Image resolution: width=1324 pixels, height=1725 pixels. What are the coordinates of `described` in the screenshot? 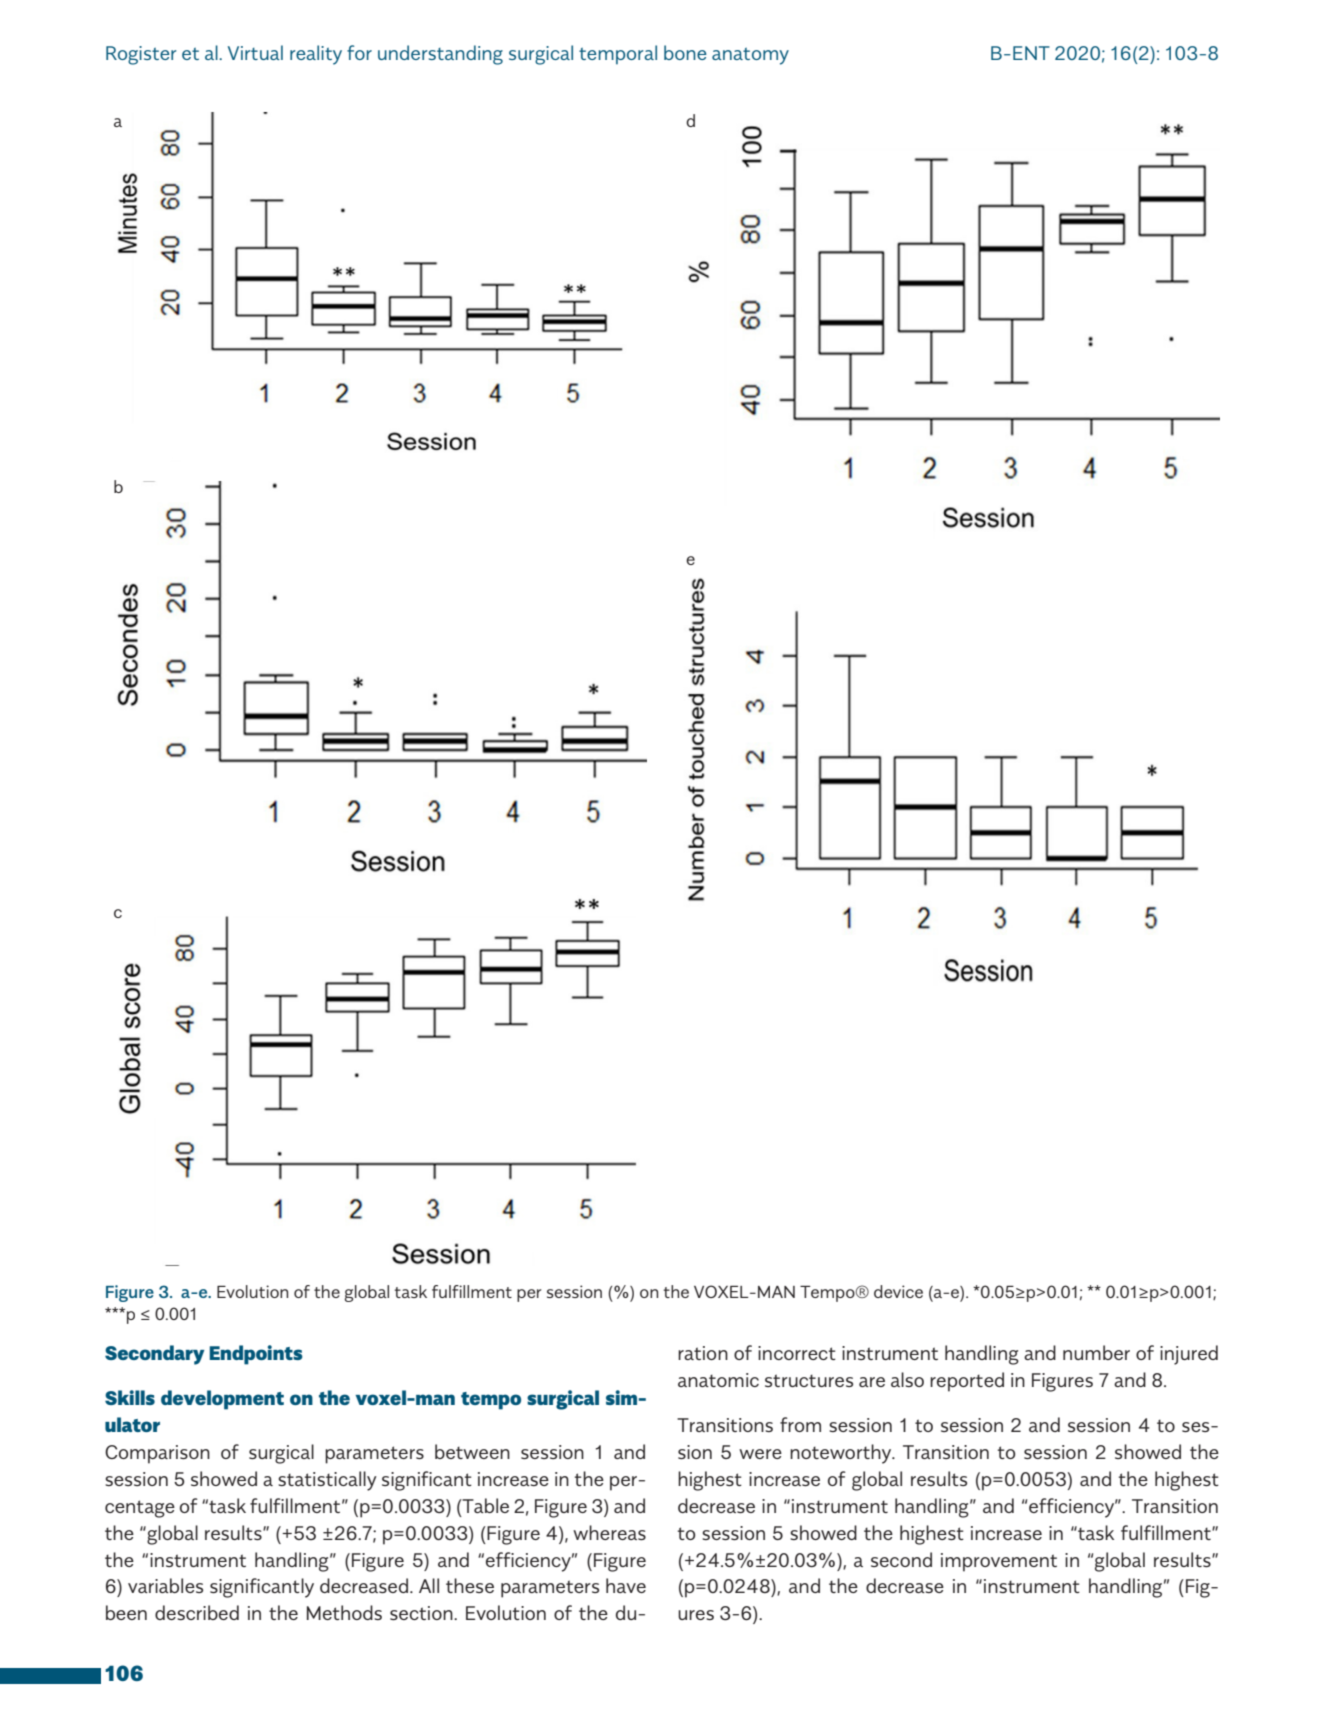 It's located at (197, 1612).
